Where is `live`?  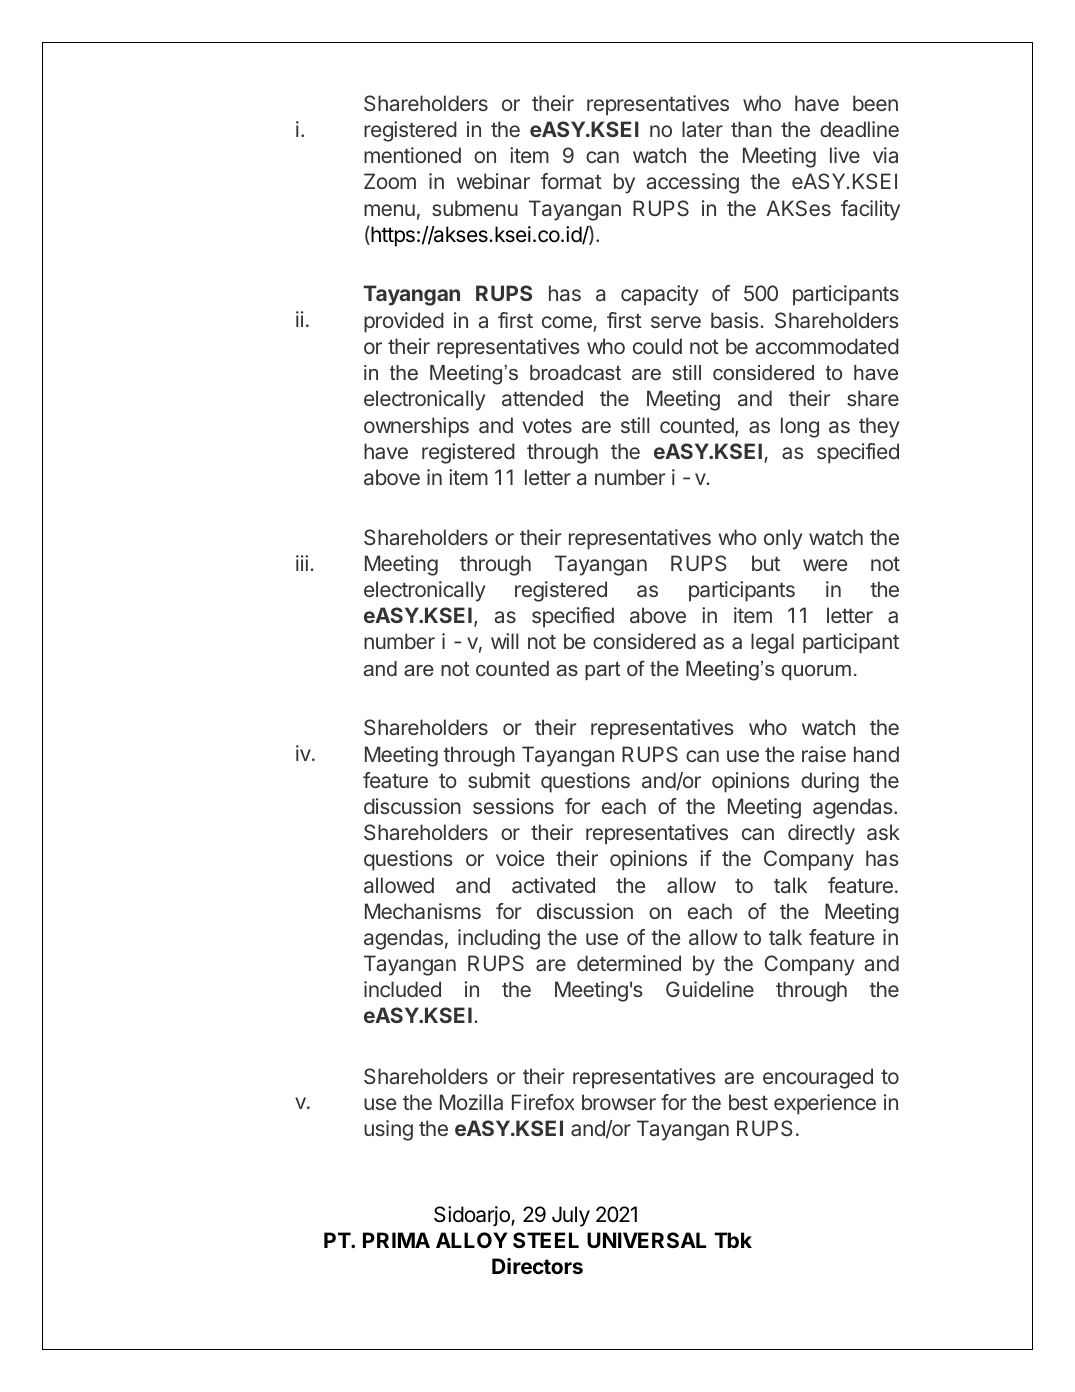 live is located at coordinates (845, 155).
